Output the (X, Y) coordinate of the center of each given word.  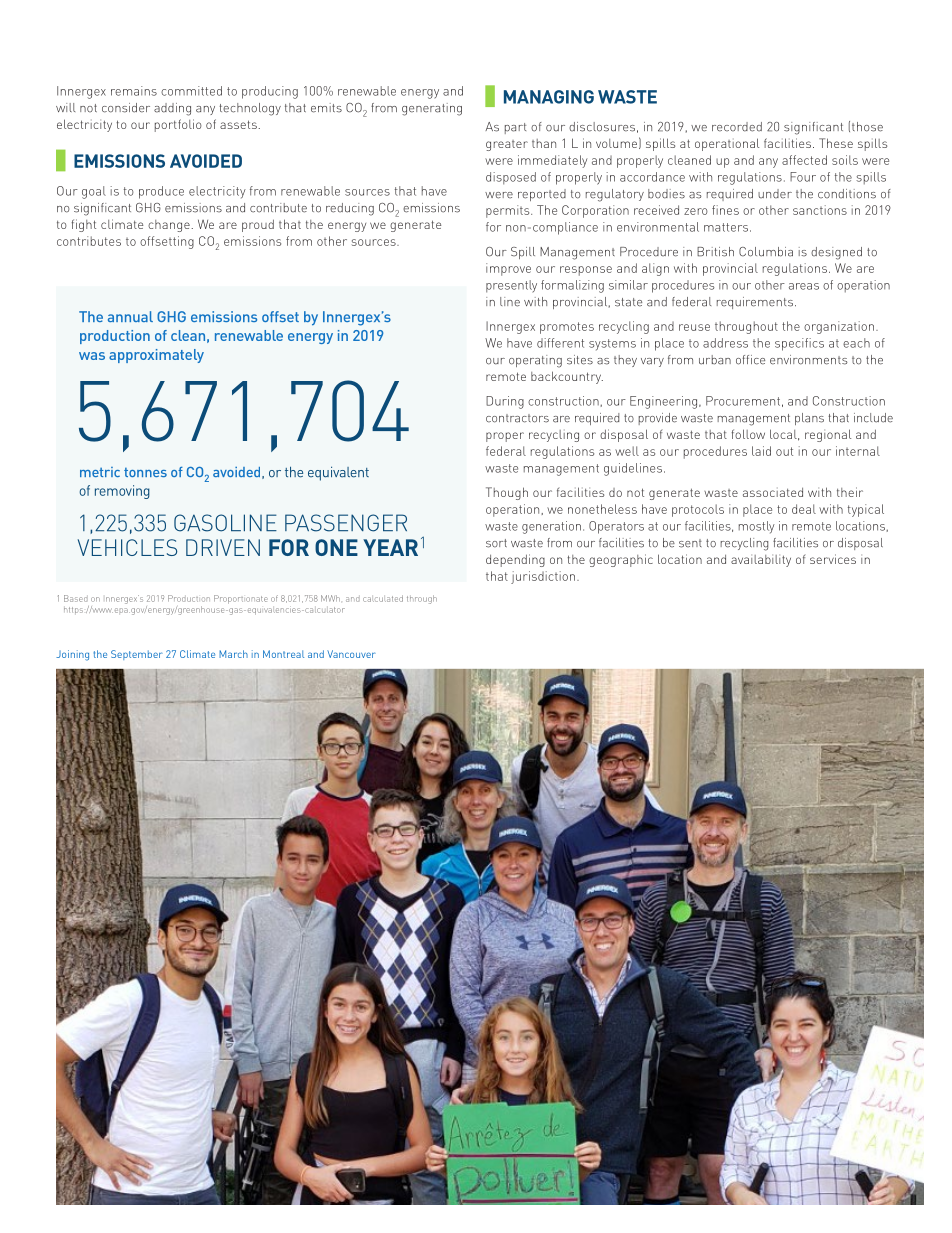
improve (508, 269)
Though (507, 493)
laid (761, 451)
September (137, 655)
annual (130, 316)
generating (432, 109)
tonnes (145, 472)
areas (804, 286)
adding (172, 109)
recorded (737, 127)
